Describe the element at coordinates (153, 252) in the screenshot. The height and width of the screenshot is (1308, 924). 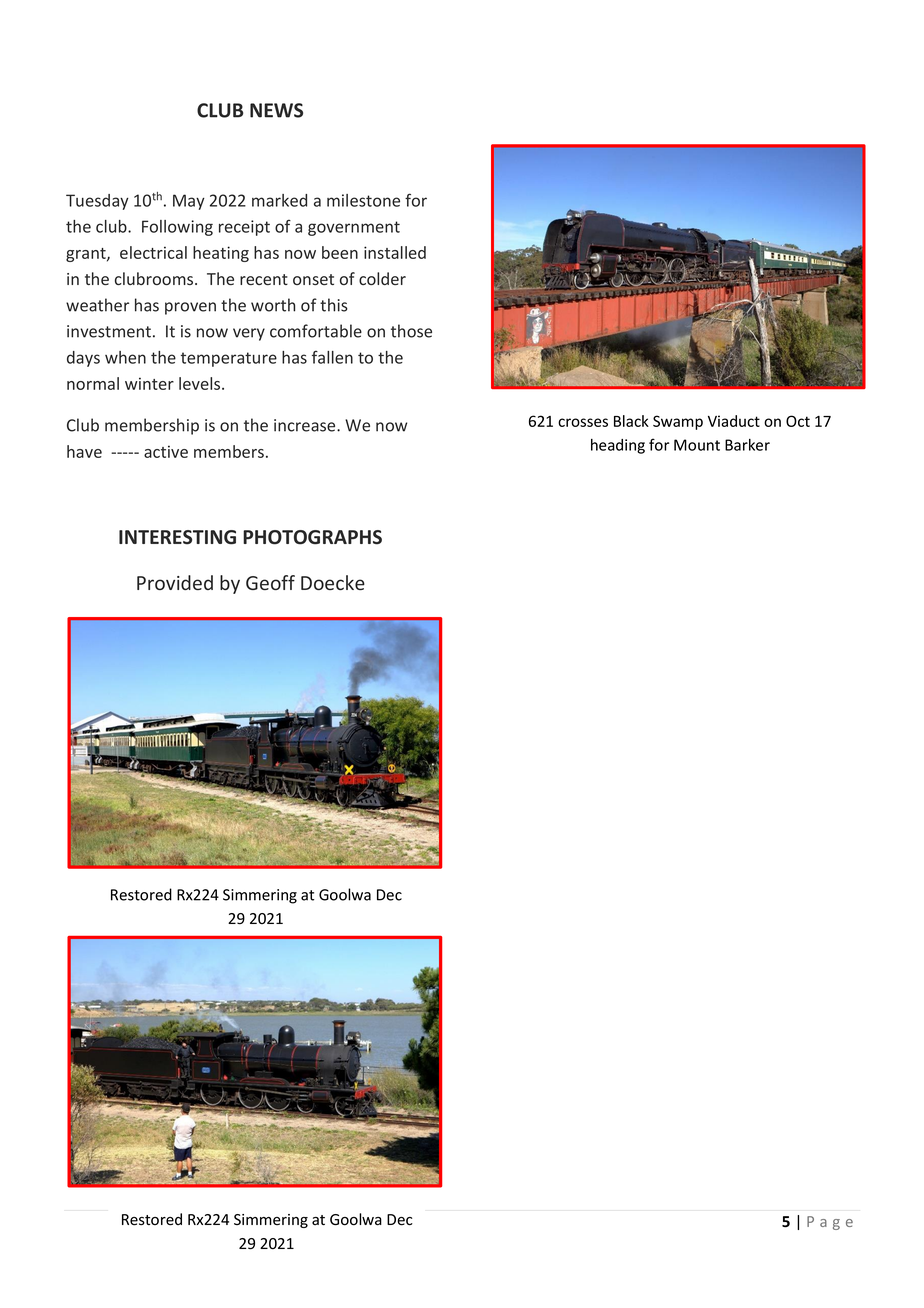
I see `electrical` at that location.
